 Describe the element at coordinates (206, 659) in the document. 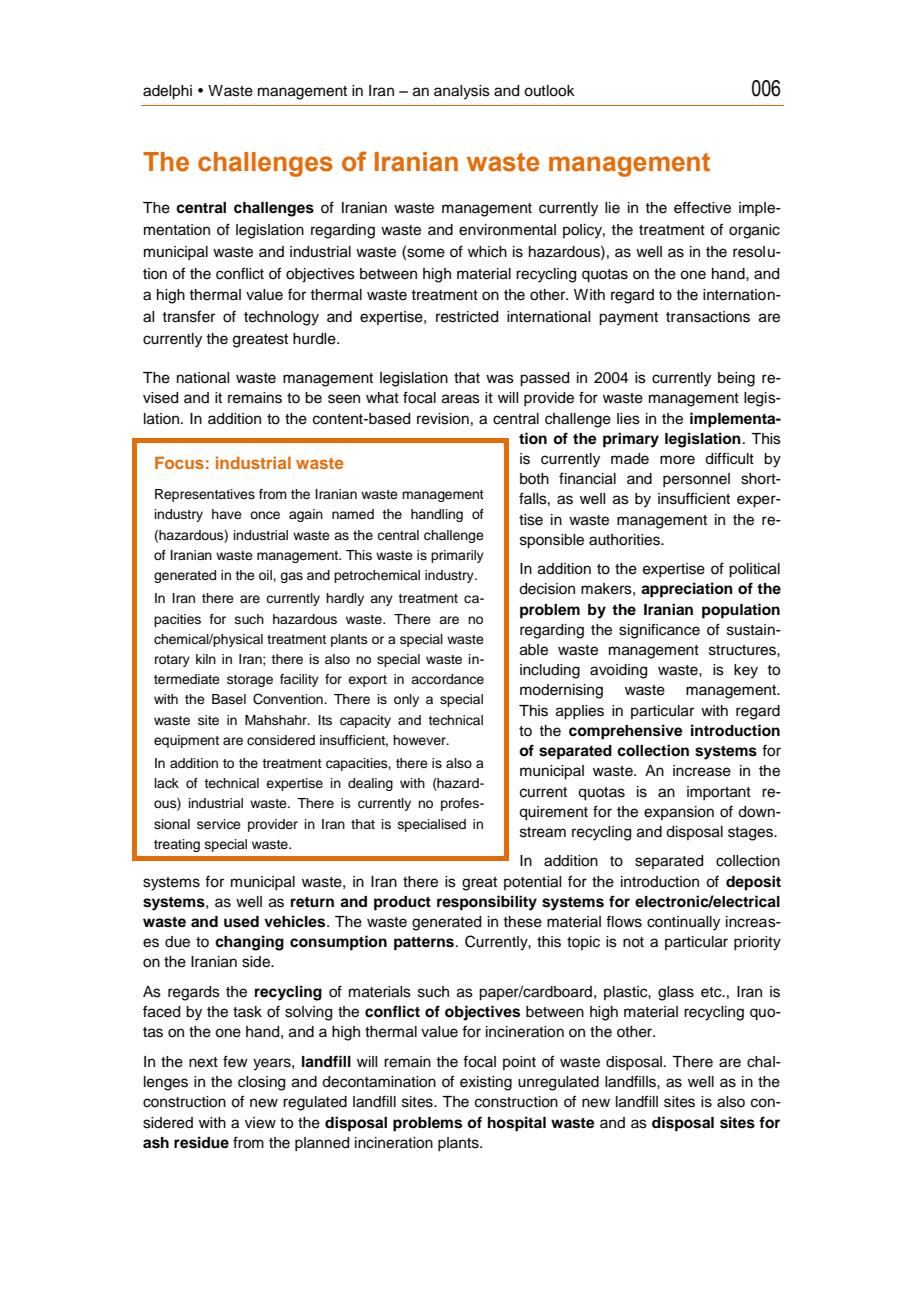

I see `kiln` at that location.
